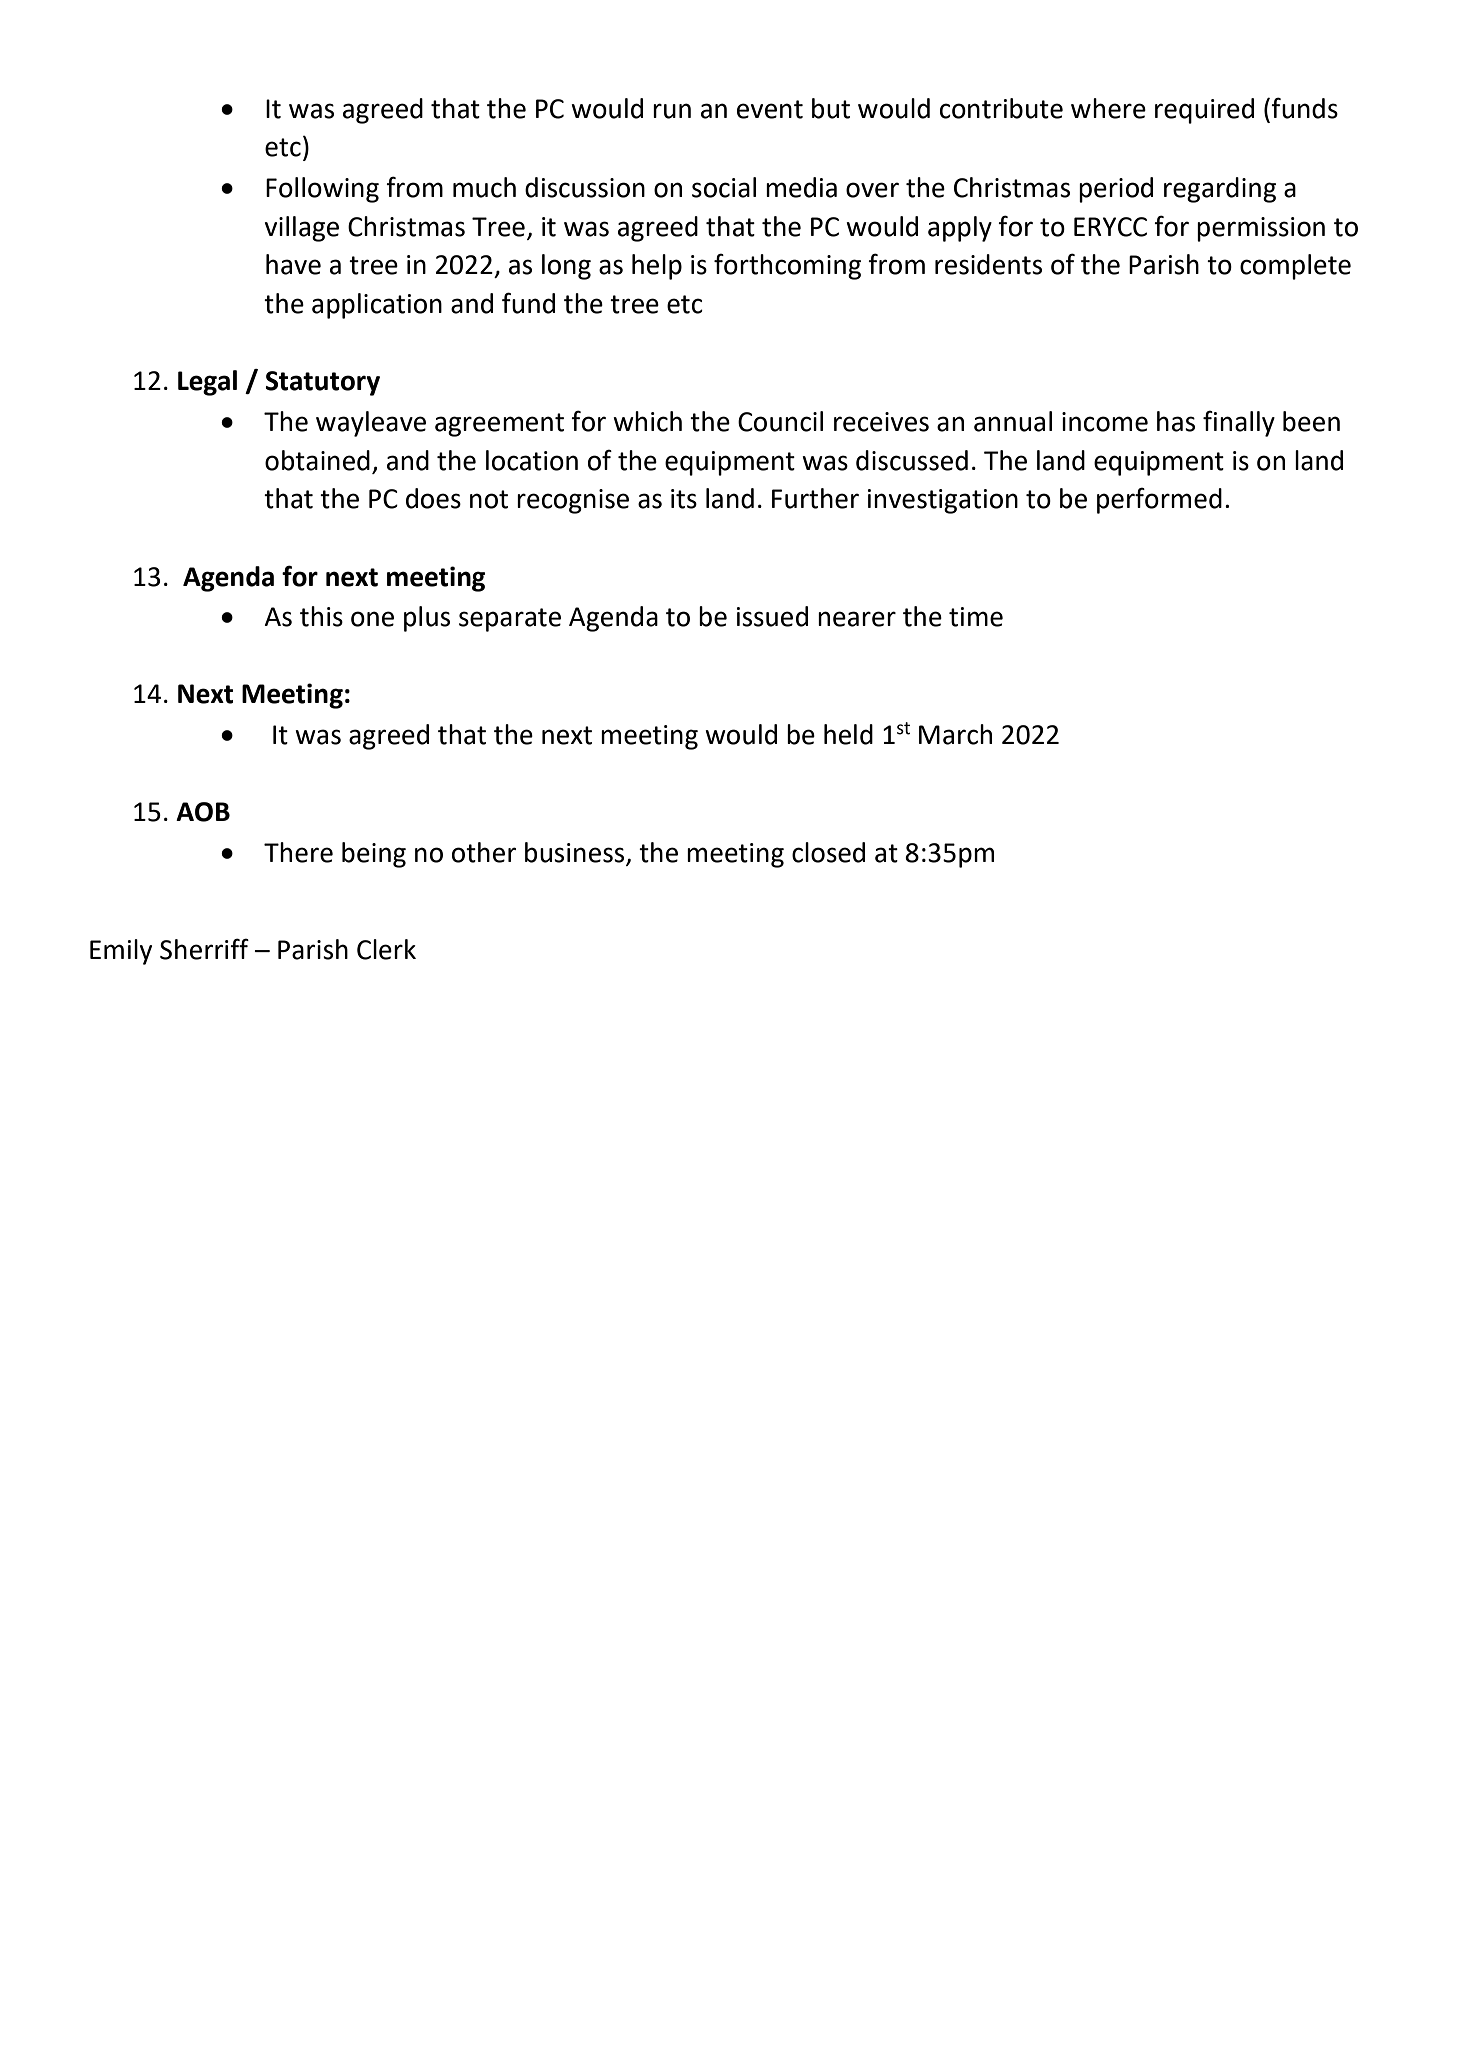 The image size is (1458, 2063). Describe the element at coordinates (672, 111) in the document. I see `run` at that location.
